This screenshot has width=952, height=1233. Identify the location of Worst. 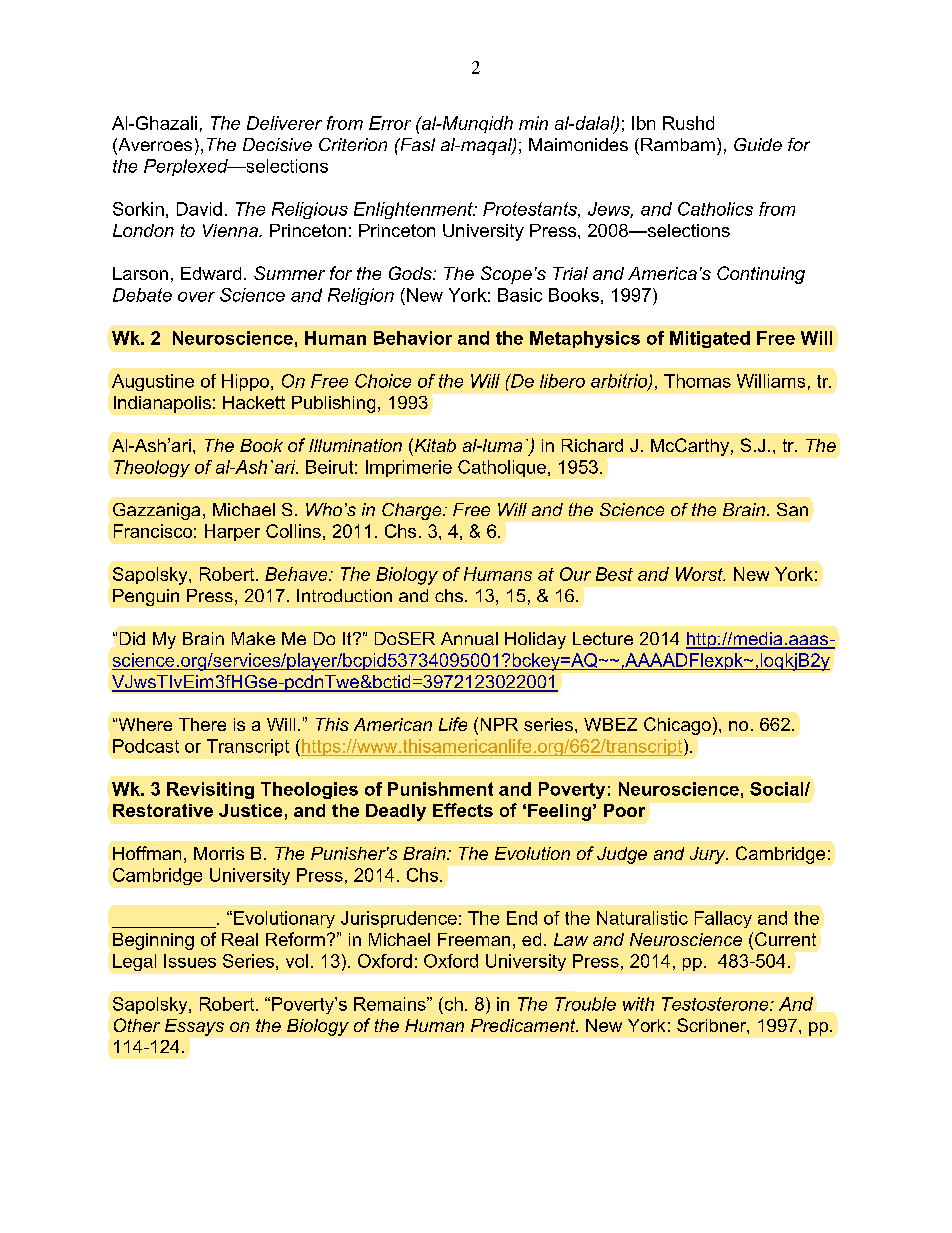
(700, 574).
